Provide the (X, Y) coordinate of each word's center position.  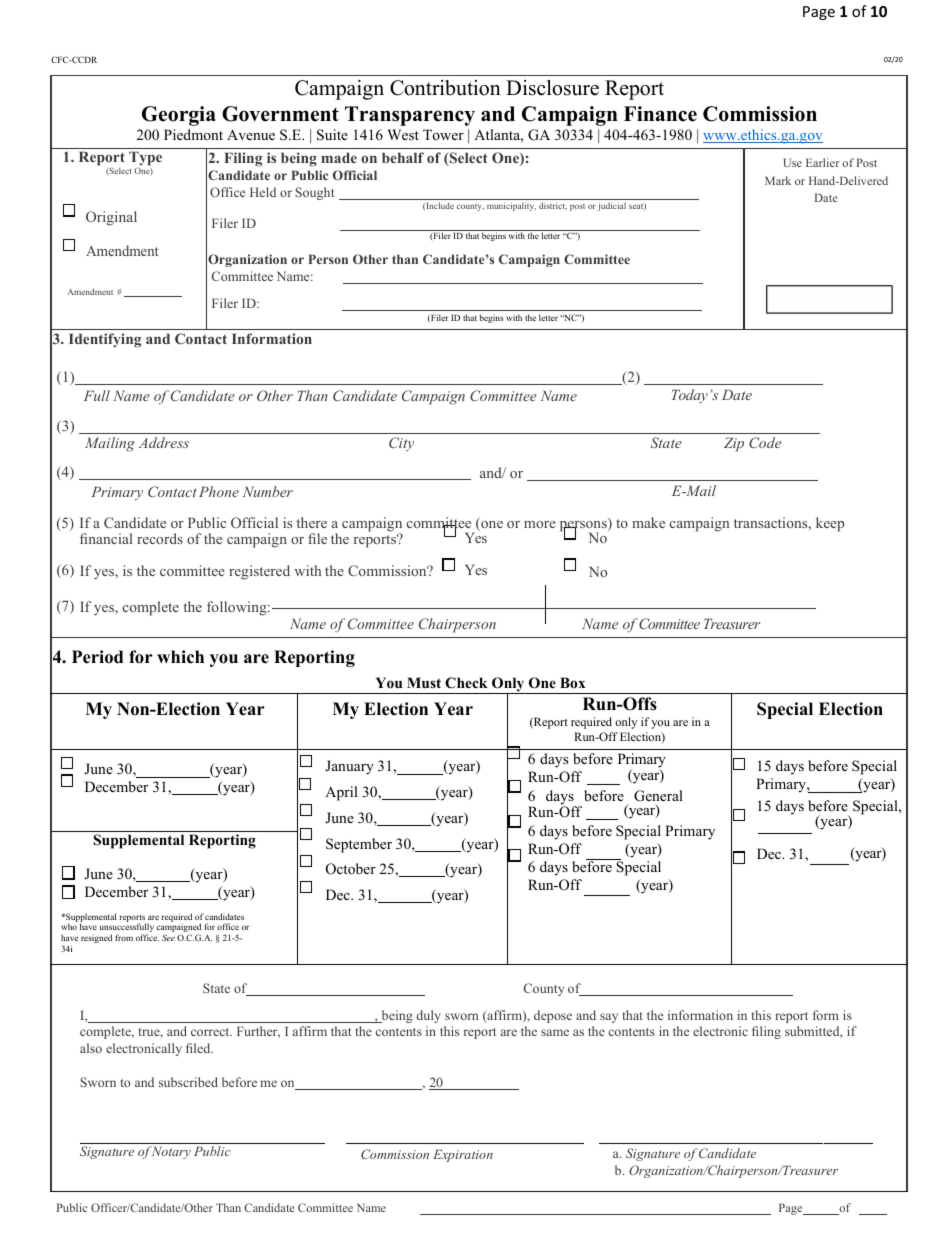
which (180, 657)
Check (466, 683)
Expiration (463, 1155)
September (359, 845)
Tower (443, 134)
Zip (734, 444)
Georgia (179, 116)
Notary (170, 1152)
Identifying (105, 340)
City (401, 444)
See (168, 937)
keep (830, 524)
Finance (660, 114)
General (658, 796)
